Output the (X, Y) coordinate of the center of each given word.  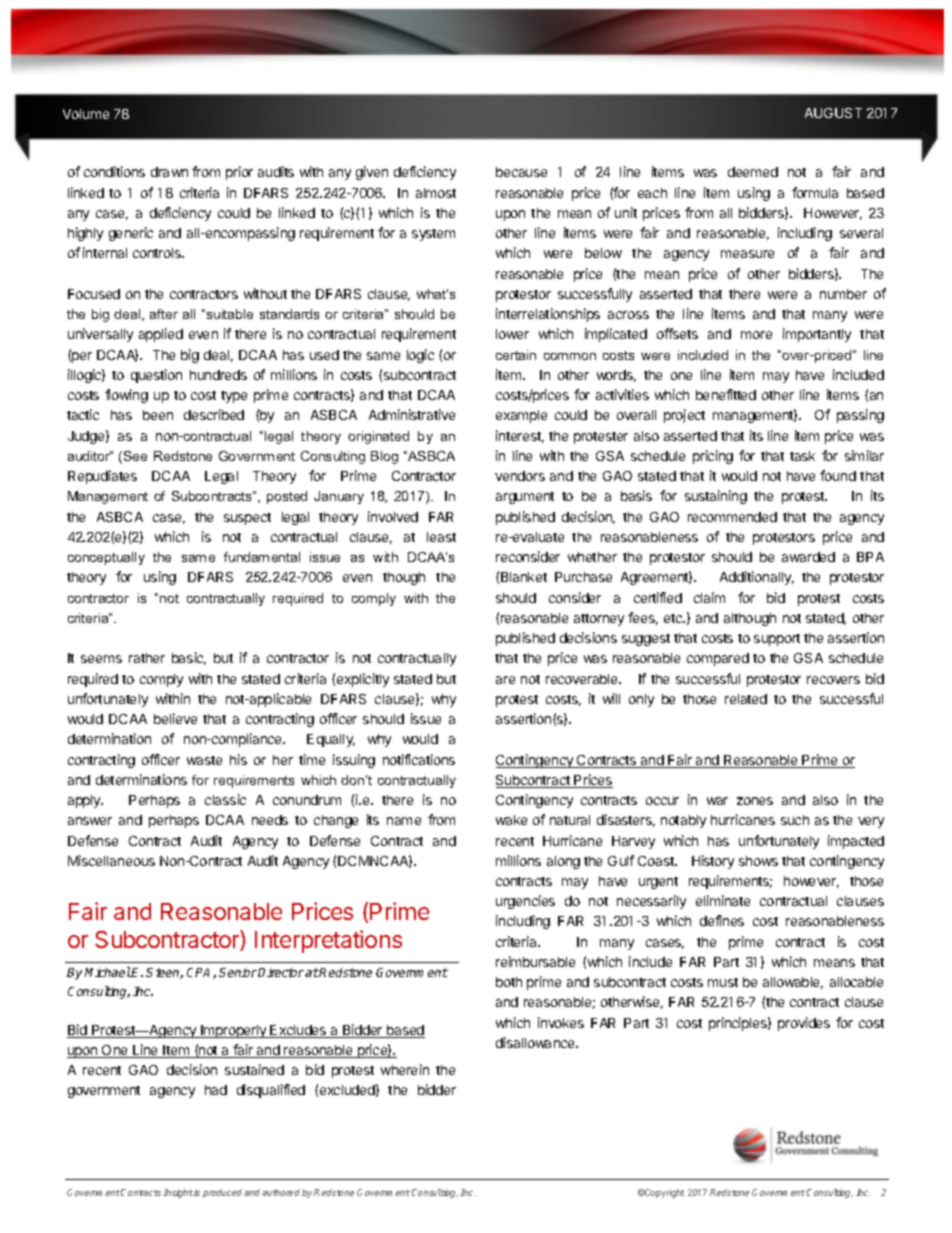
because (521, 172)
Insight (178, 1193)
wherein (405, 1069)
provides (804, 1024)
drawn (169, 172)
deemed (753, 172)
